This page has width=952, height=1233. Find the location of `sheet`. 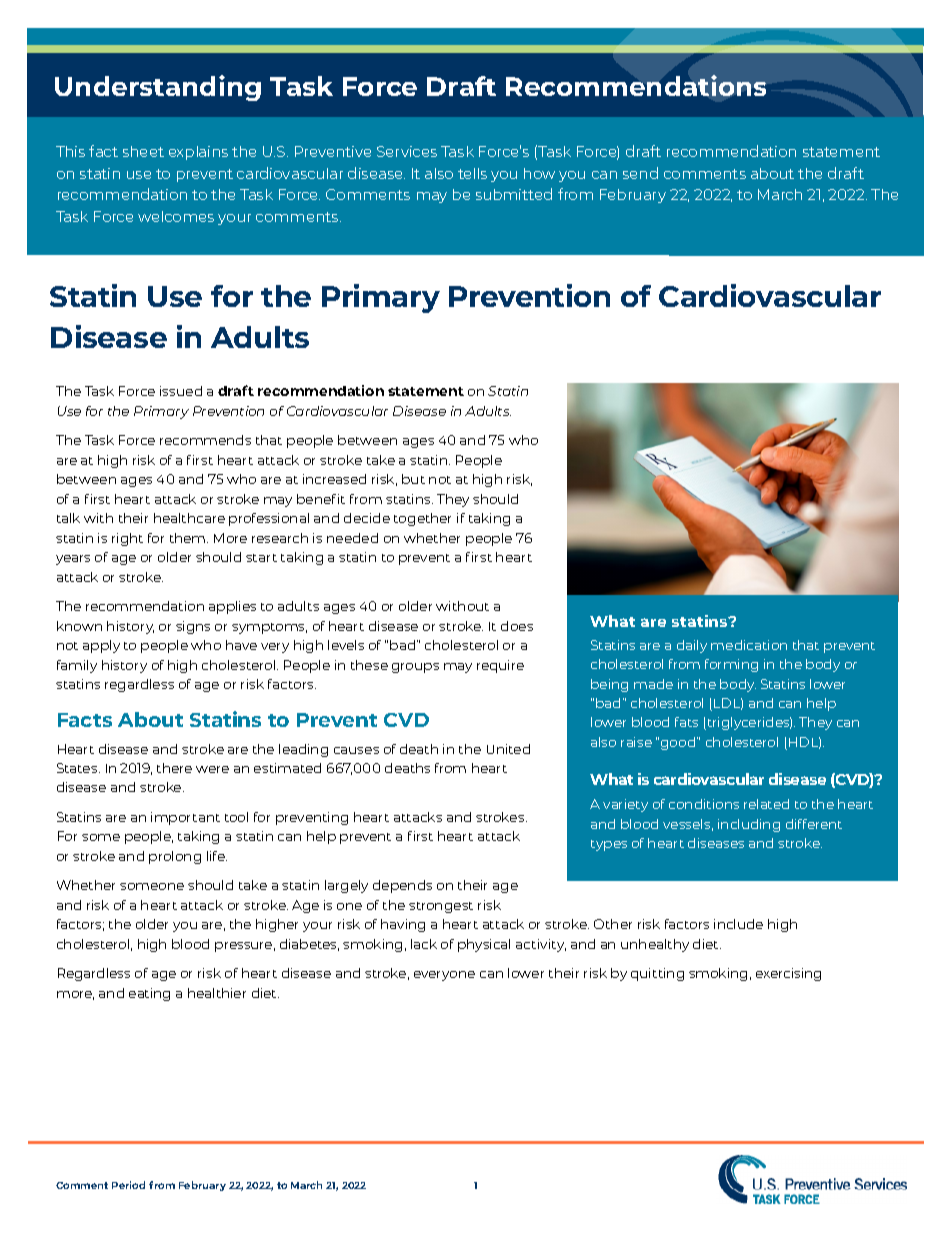

sheet is located at coordinates (143, 151).
